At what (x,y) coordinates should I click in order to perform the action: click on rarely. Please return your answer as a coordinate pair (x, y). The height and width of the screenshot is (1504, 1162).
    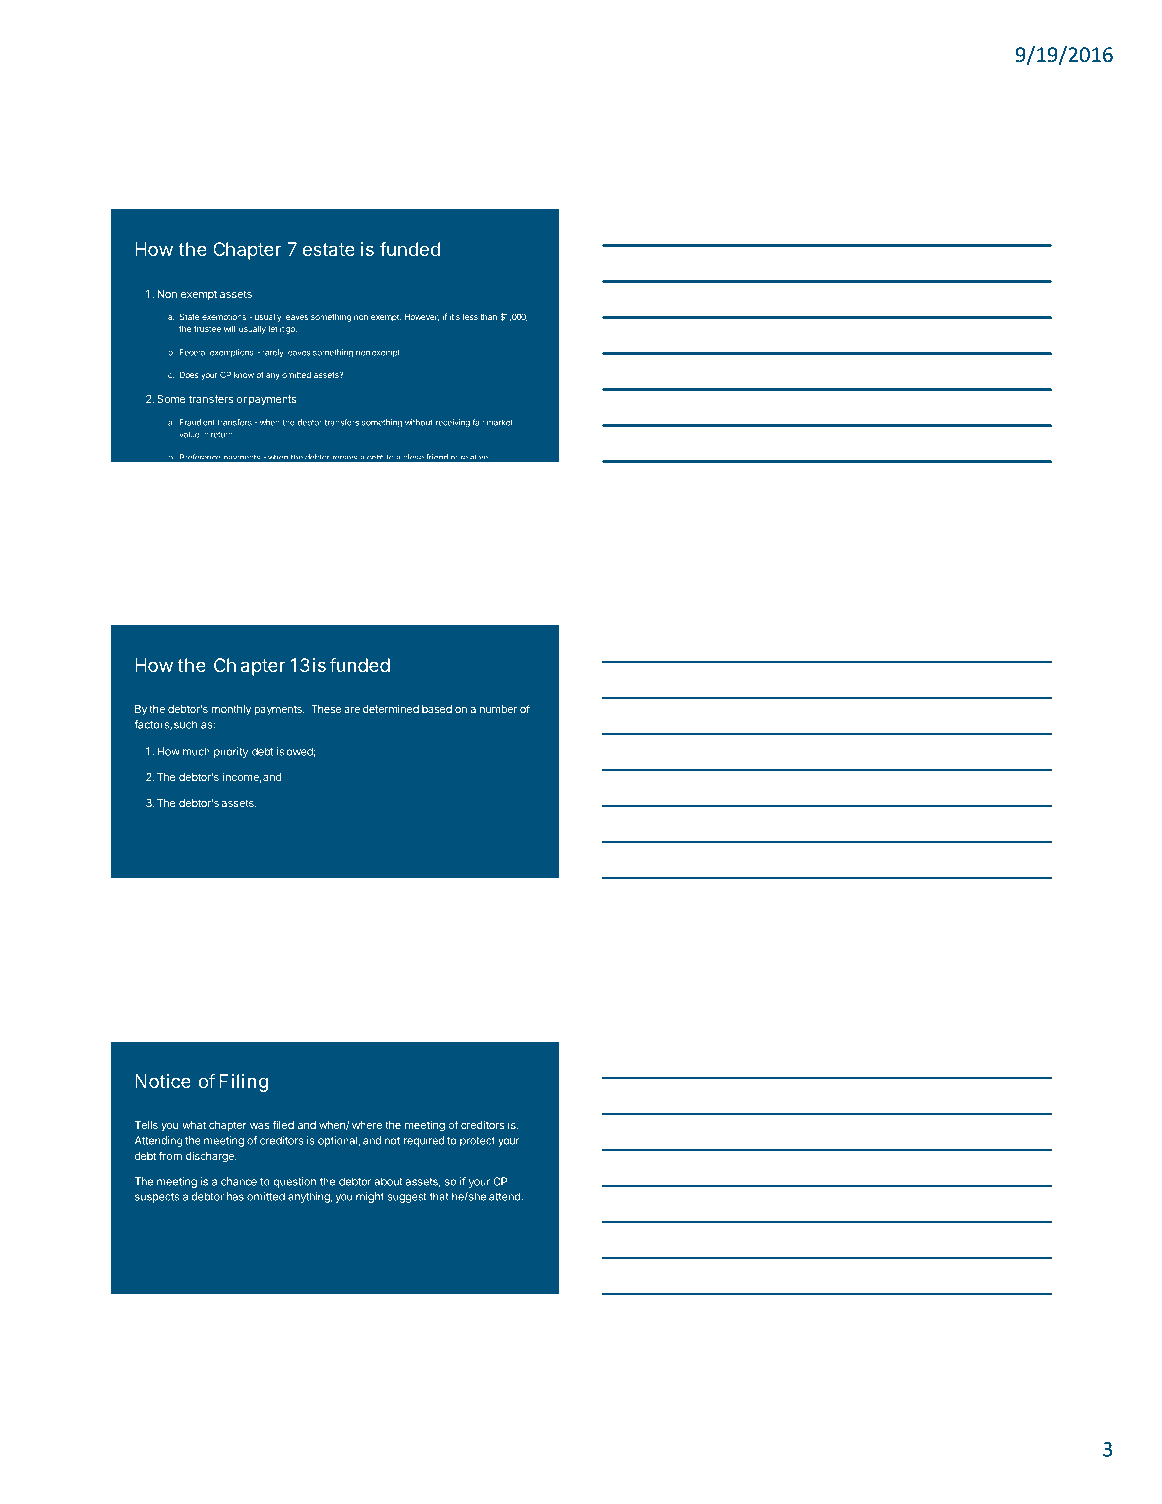
    Looking at the image, I should click on (273, 353).
